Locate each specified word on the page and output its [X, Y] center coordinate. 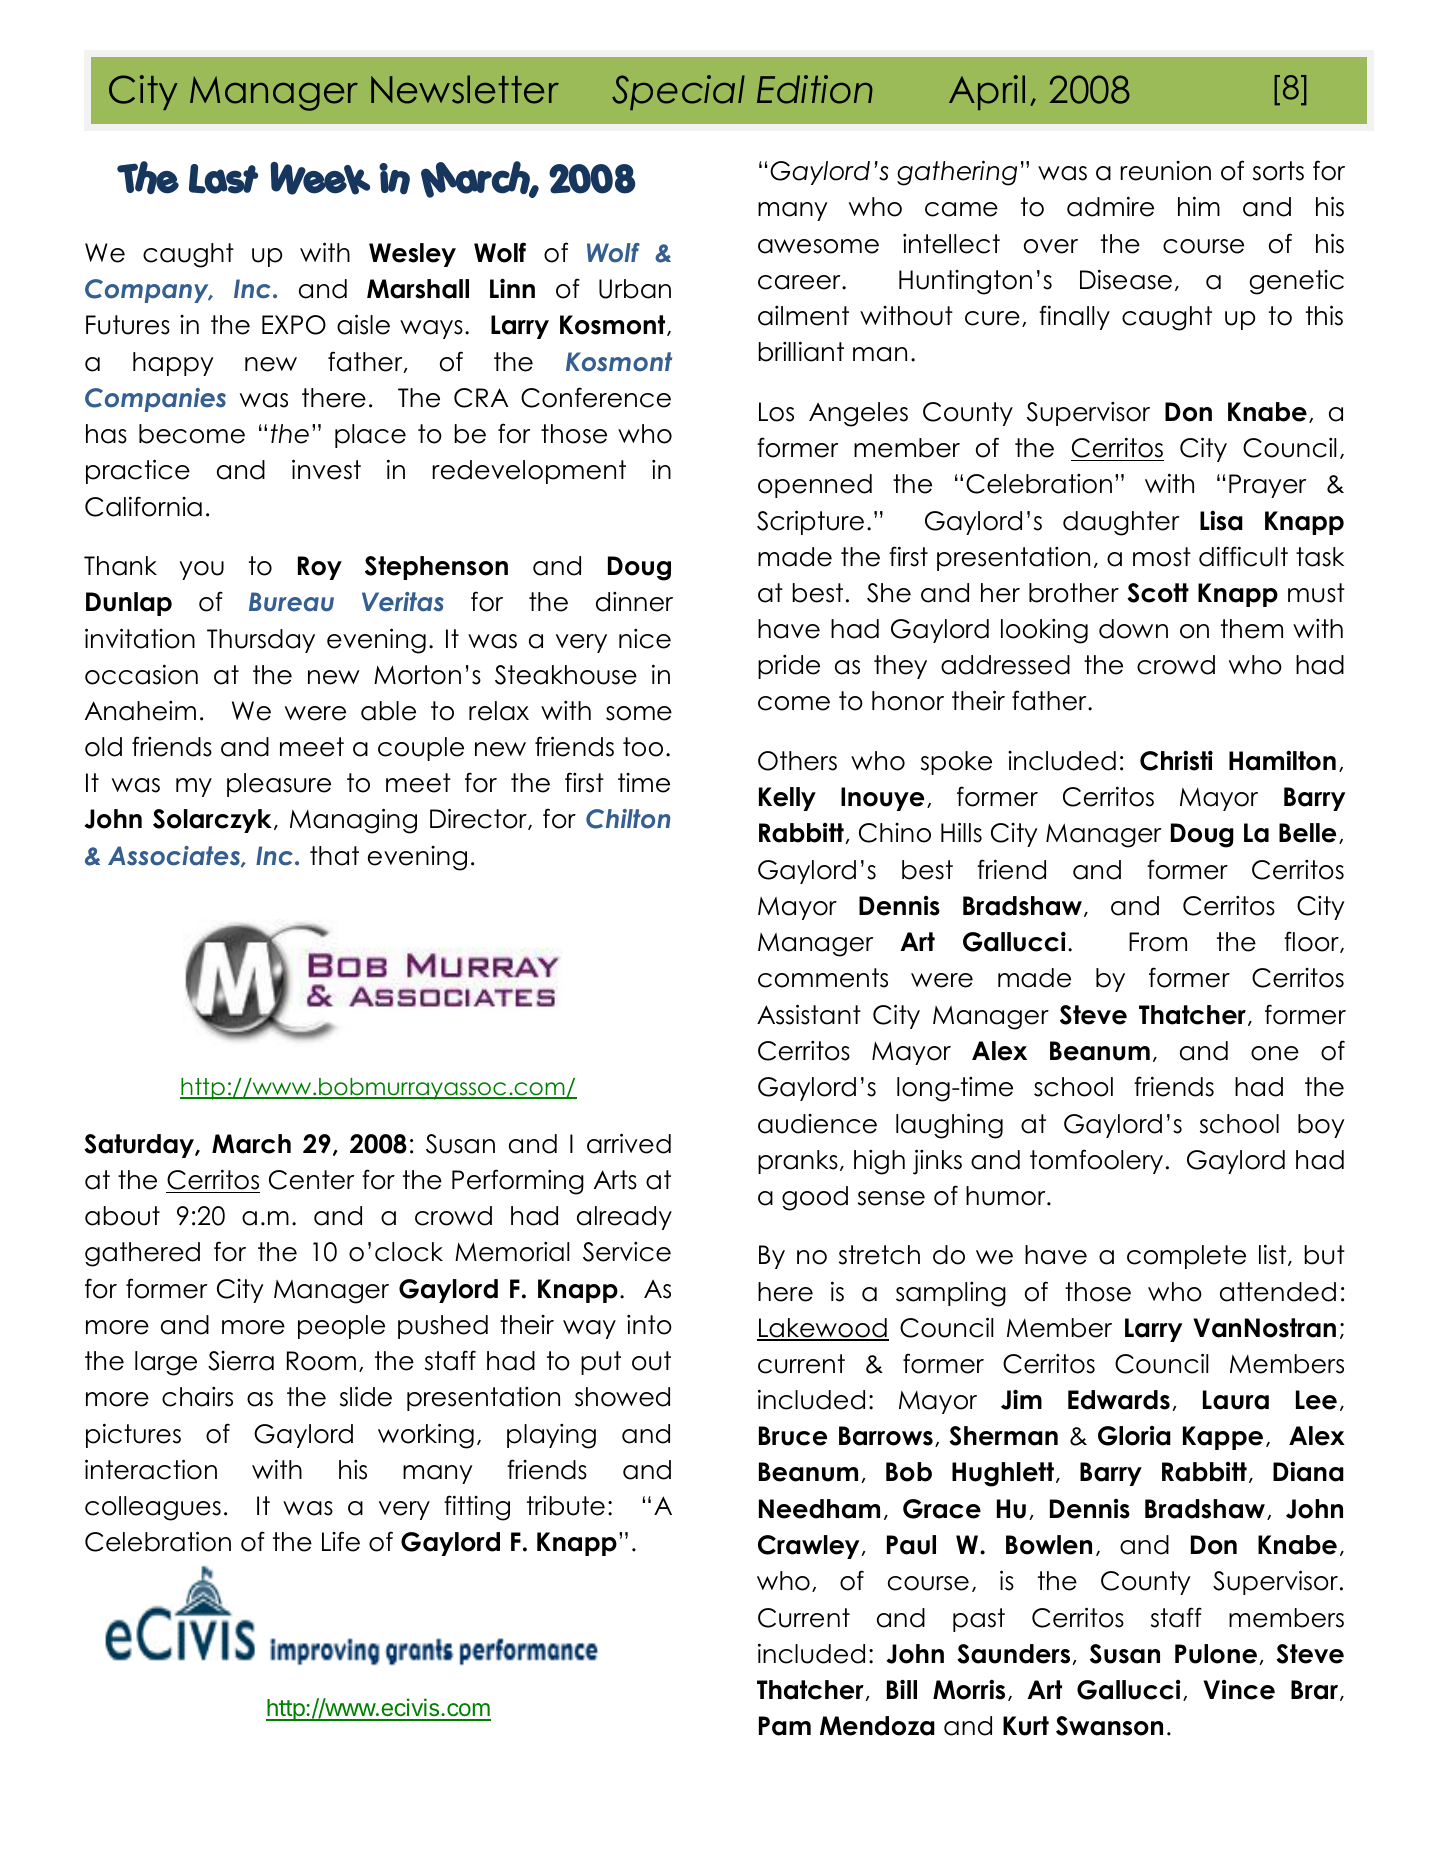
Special [678, 92]
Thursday [261, 641]
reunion [1165, 171]
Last [223, 179]
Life [341, 1541]
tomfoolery [1096, 1161]
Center [312, 1180]
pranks [798, 1162]
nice [645, 639]
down [1133, 629]
